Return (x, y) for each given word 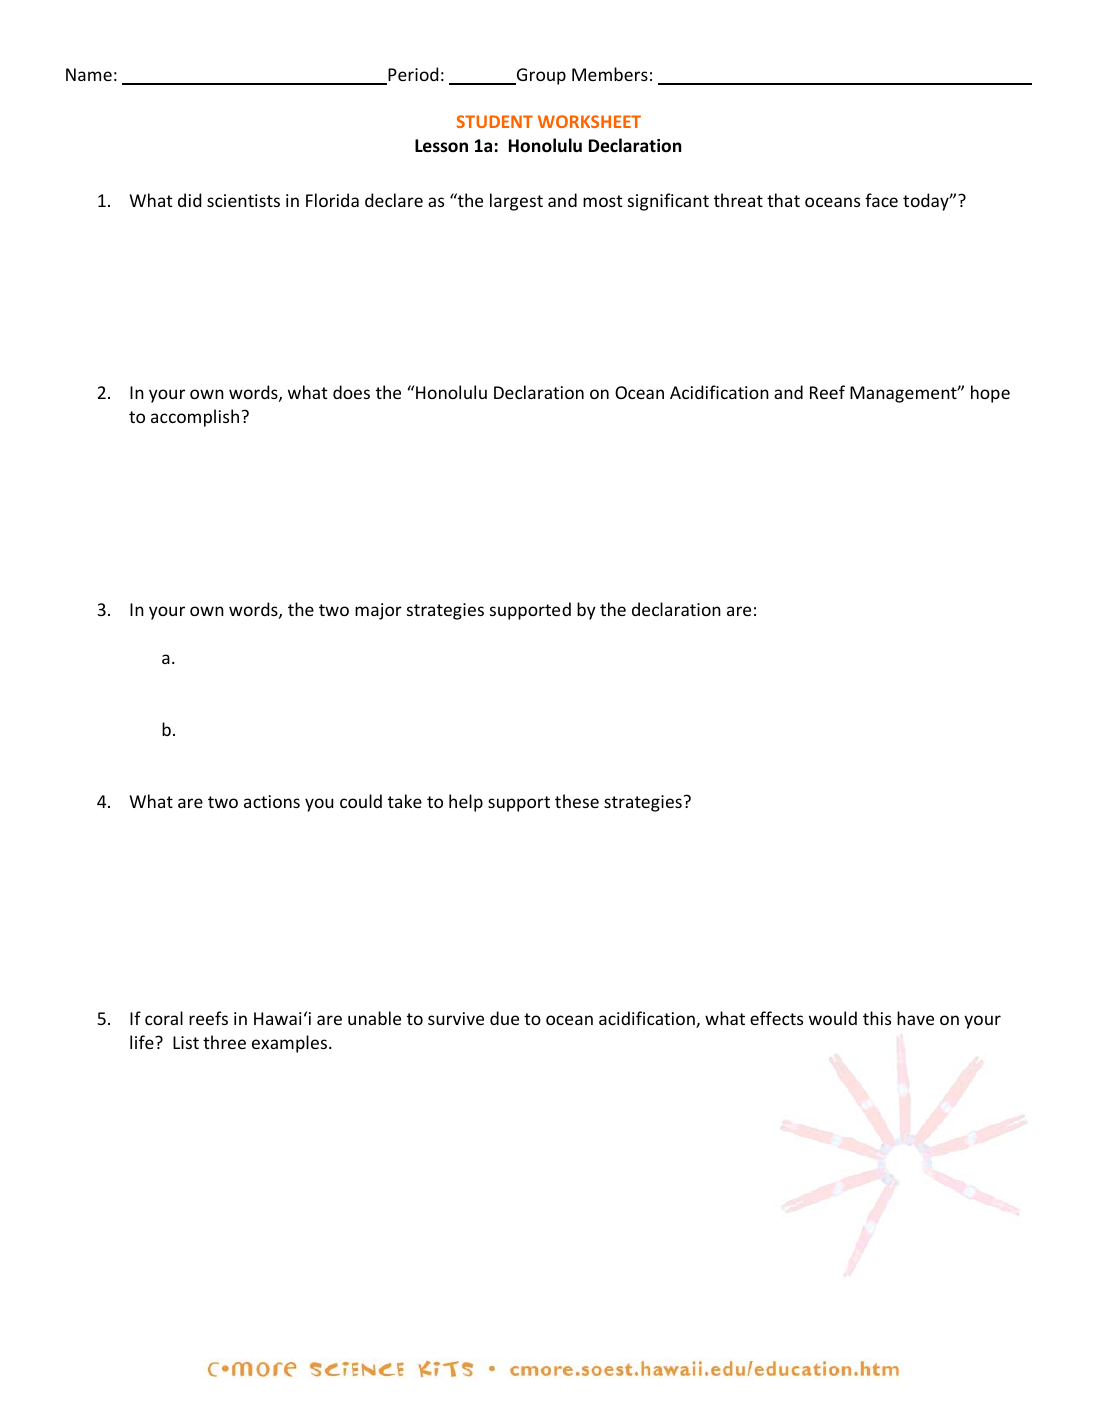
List (186, 1042)
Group (540, 76)
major (378, 611)
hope (990, 394)
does (351, 392)
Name (89, 74)
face (881, 200)
